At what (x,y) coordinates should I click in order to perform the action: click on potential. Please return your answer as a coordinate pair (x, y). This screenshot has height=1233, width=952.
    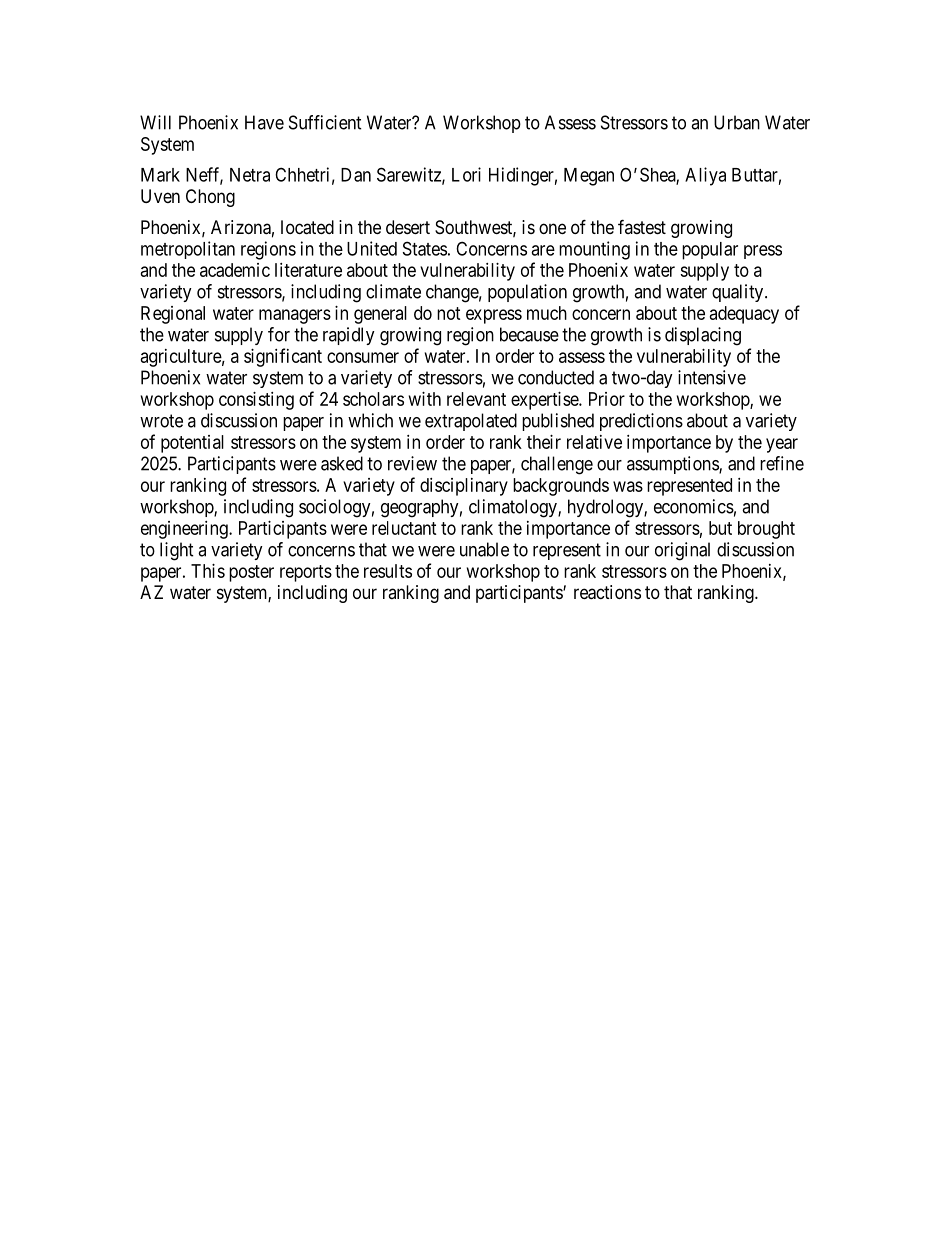
    Looking at the image, I should click on (192, 444).
